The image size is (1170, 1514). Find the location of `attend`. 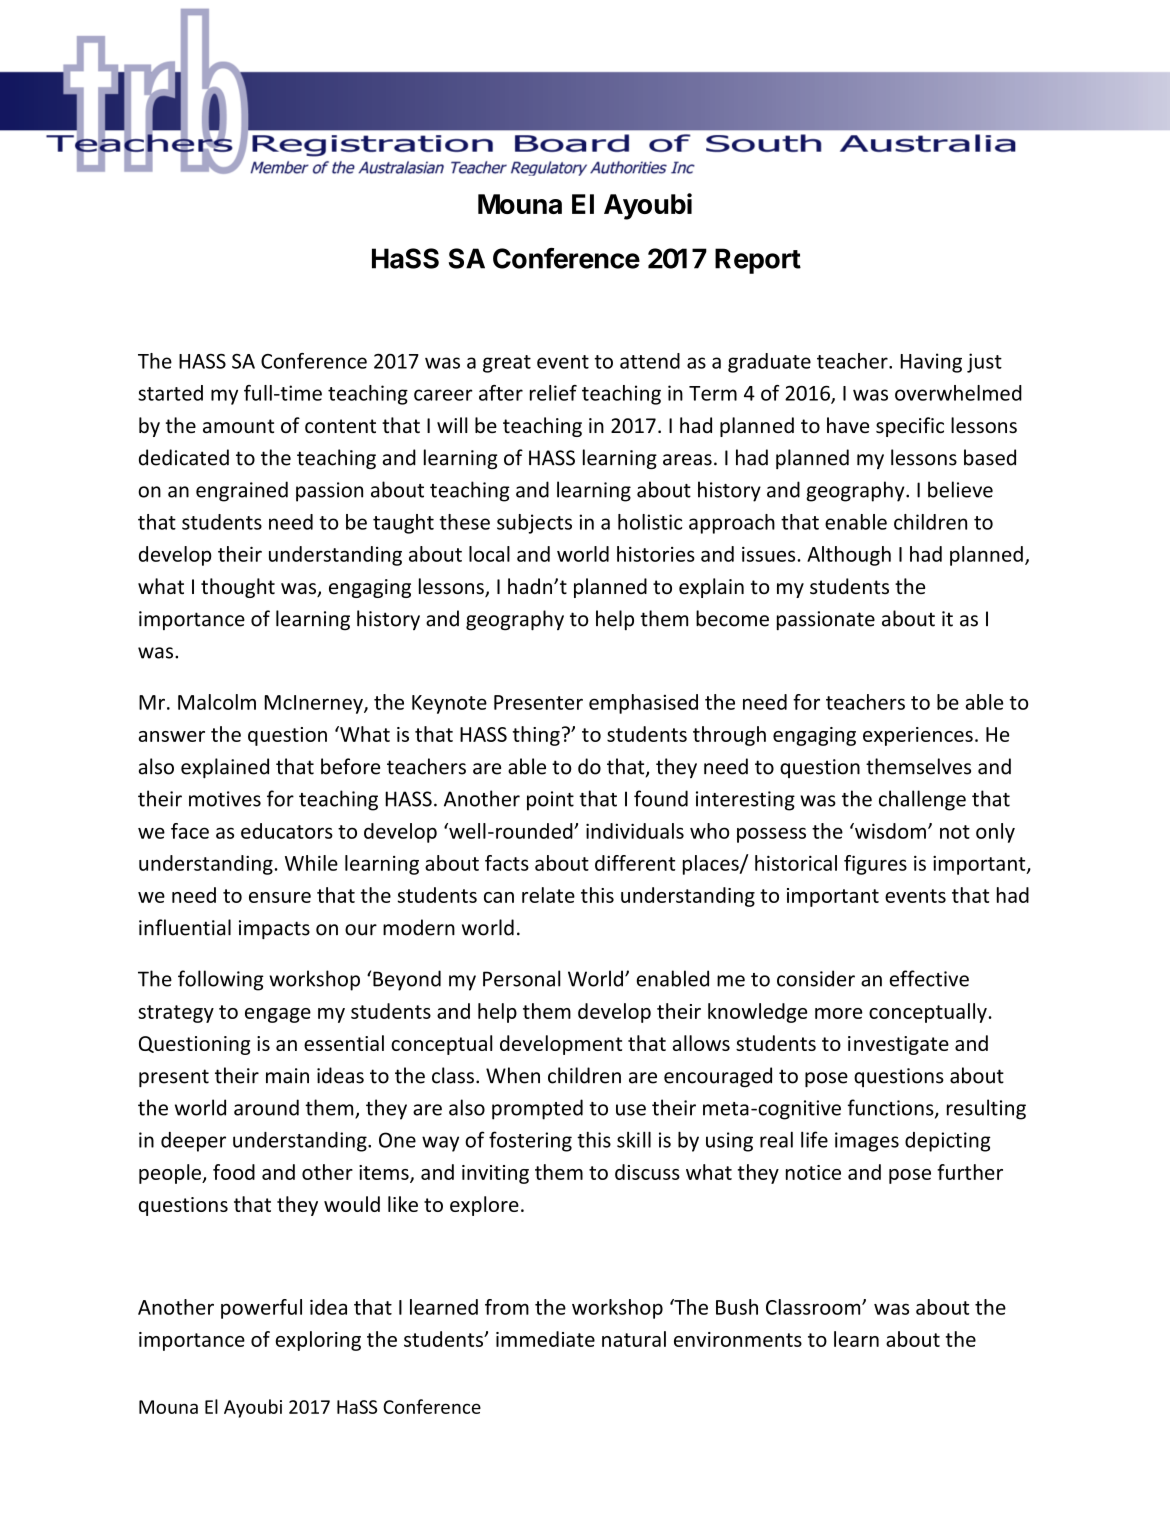

attend is located at coordinates (650, 361).
